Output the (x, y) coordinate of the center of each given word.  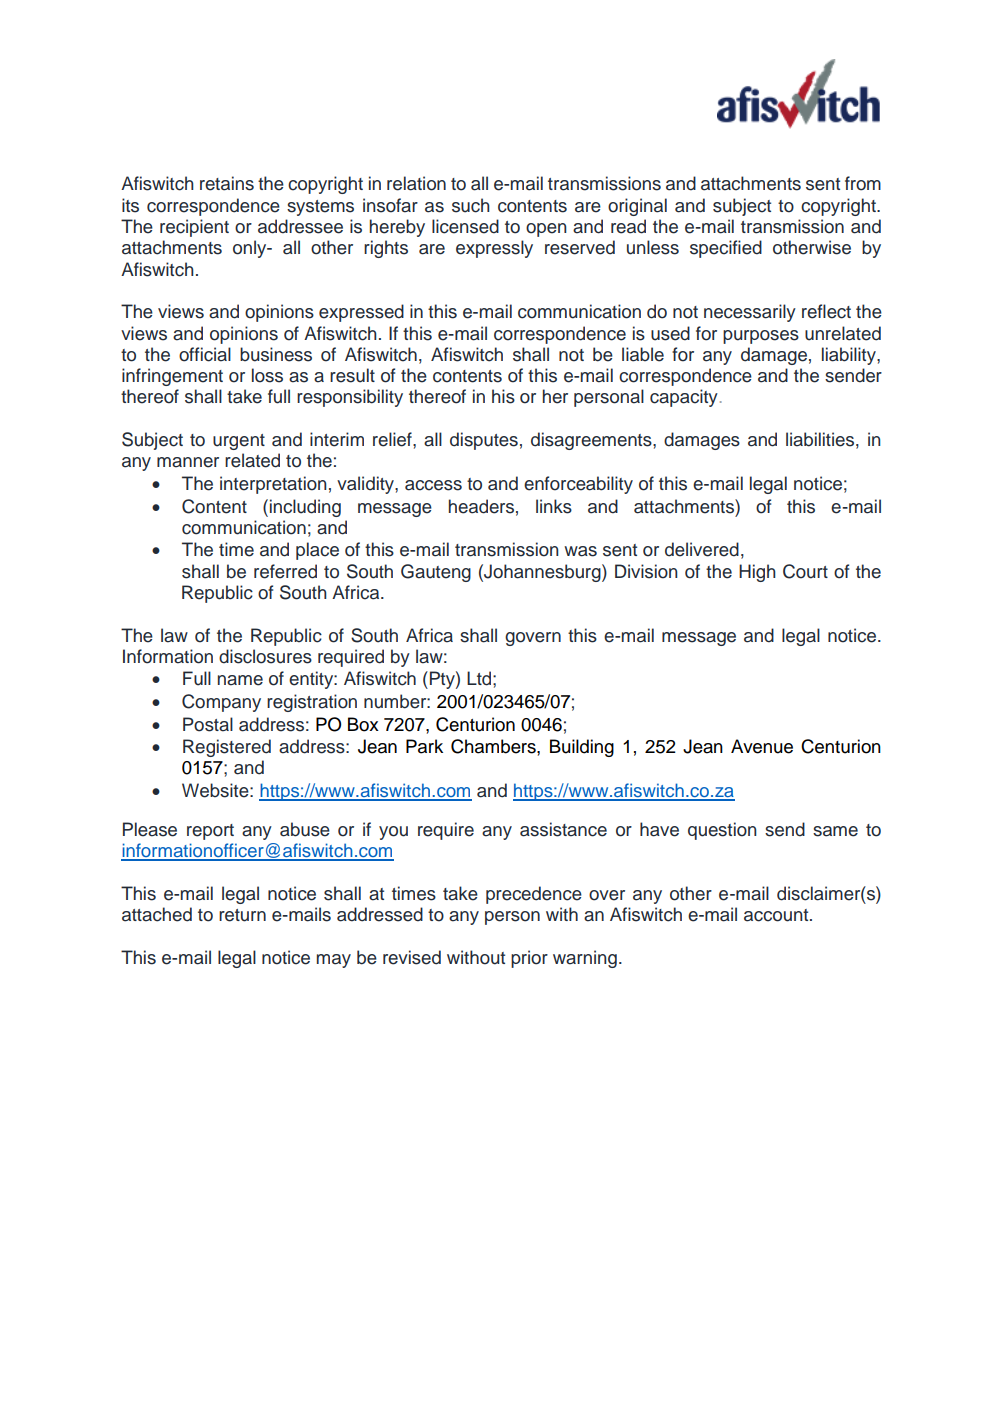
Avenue (762, 746)
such (471, 205)
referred (285, 571)
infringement (172, 377)
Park (424, 746)
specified (726, 249)
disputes (484, 441)
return (242, 915)
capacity (684, 398)
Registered (227, 748)
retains (227, 183)
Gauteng (436, 573)
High (757, 573)
